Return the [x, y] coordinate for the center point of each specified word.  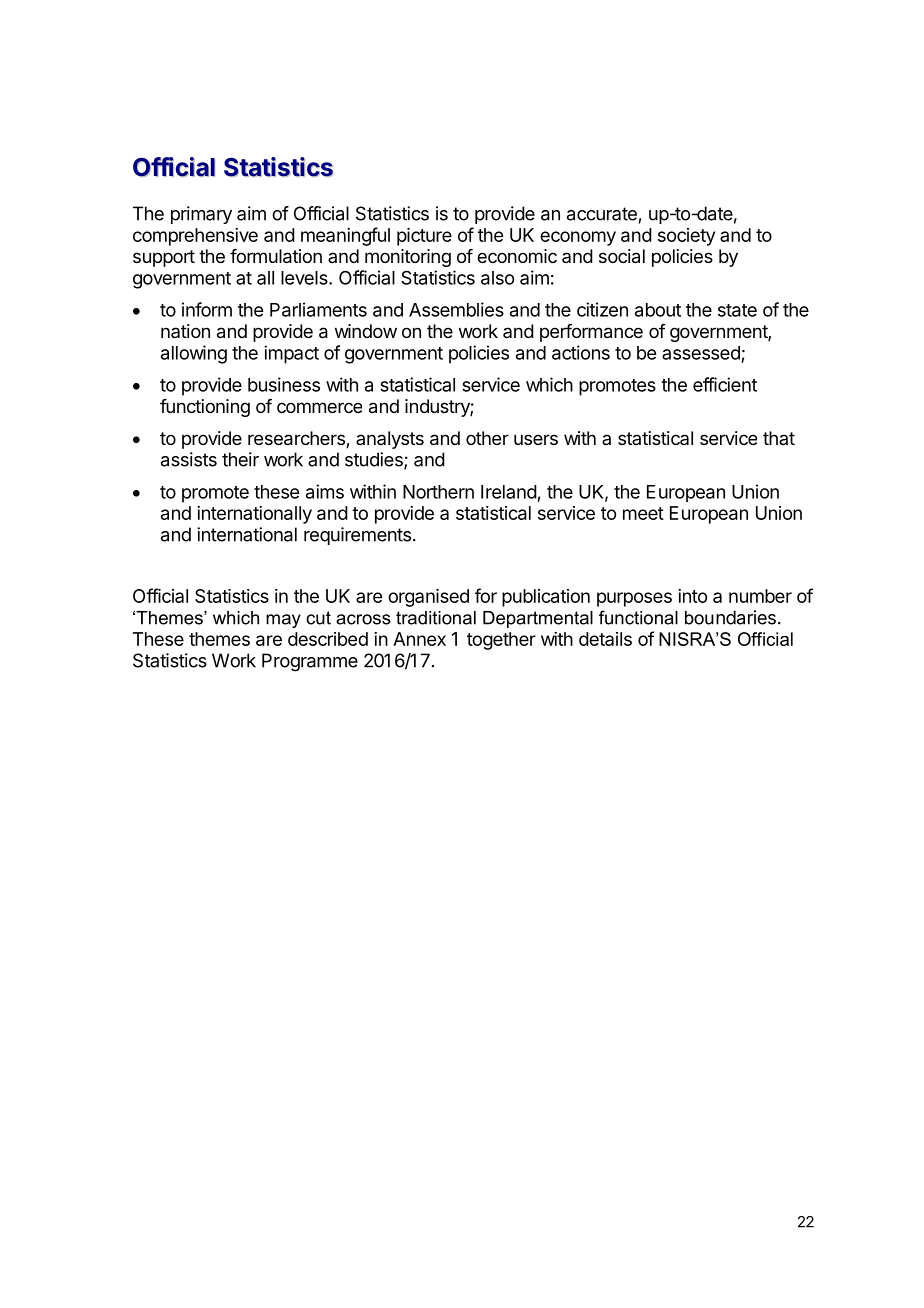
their [240, 459]
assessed [701, 353]
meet [643, 513]
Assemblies [456, 309]
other [487, 438]
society [686, 237]
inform [207, 309]
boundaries [730, 617]
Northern [438, 492]
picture [424, 237]
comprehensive [195, 237]
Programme [310, 662]
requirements [357, 536]
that [779, 438]
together [501, 641]
